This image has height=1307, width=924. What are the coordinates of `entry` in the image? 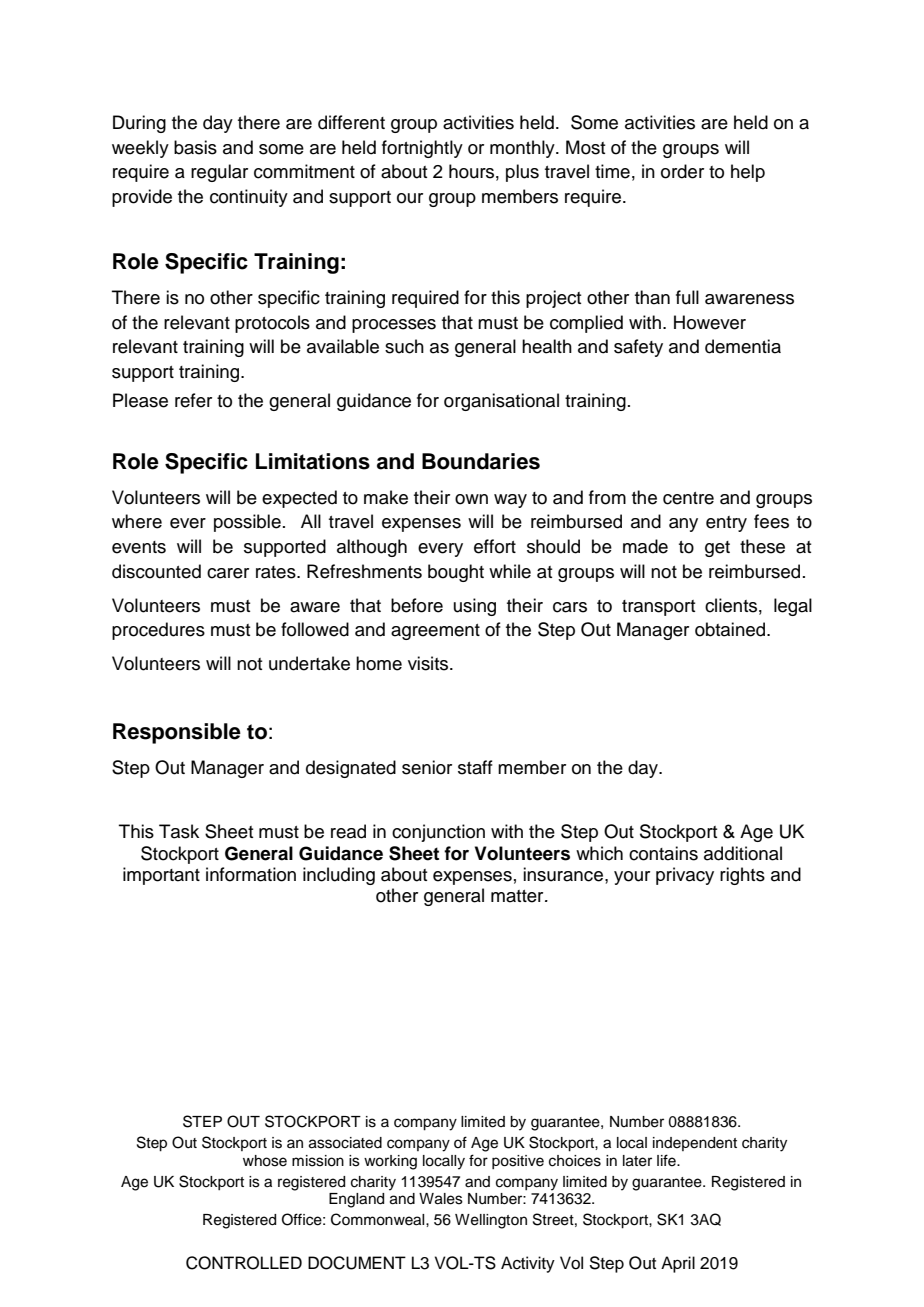 It's located at (726, 524).
